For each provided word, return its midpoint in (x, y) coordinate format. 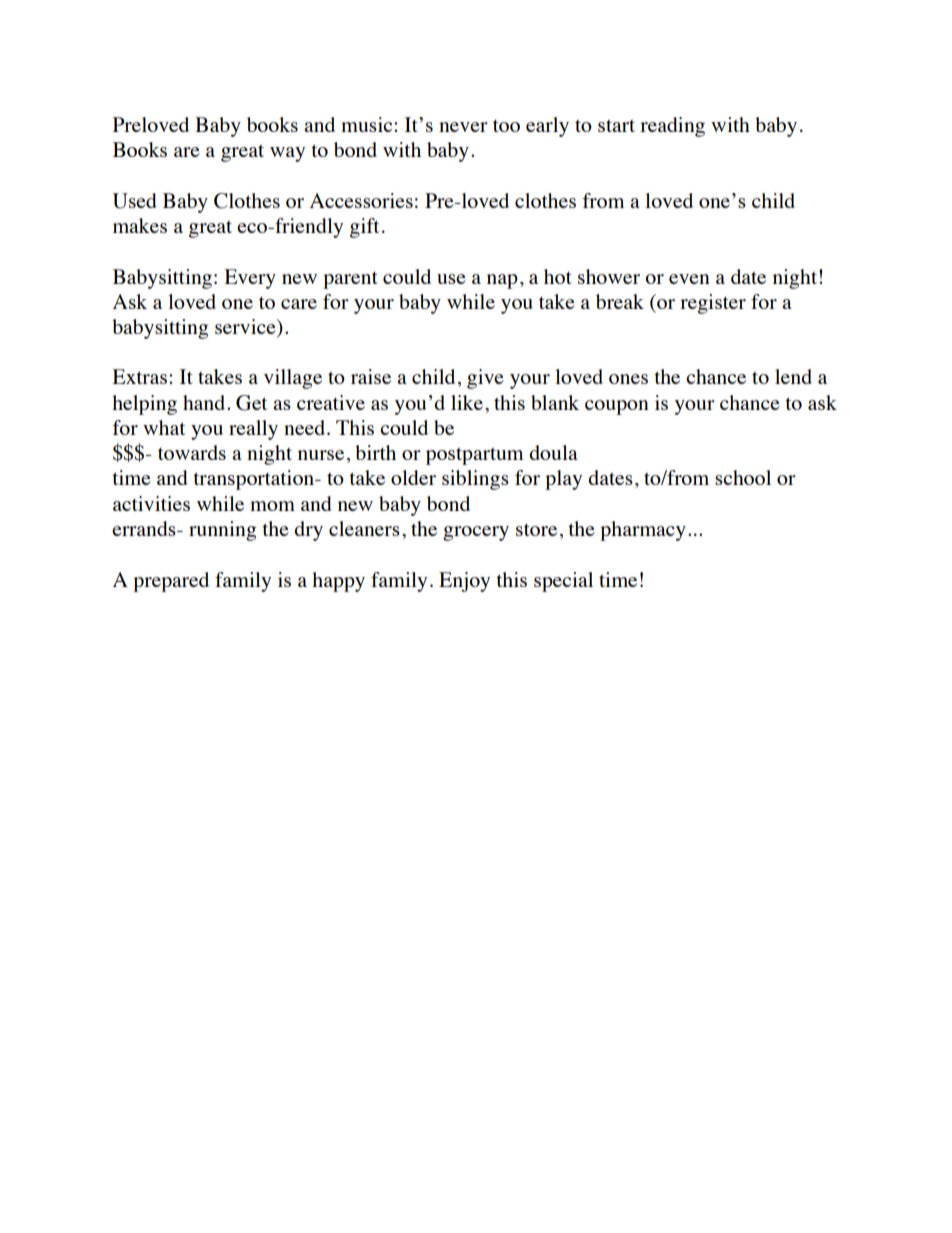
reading (672, 127)
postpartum (475, 456)
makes (140, 225)
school (743, 477)
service (246, 328)
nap (502, 281)
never (463, 127)
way (287, 154)
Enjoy (464, 582)
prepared (171, 582)
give (485, 379)
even (689, 279)
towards (192, 452)
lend (793, 376)
